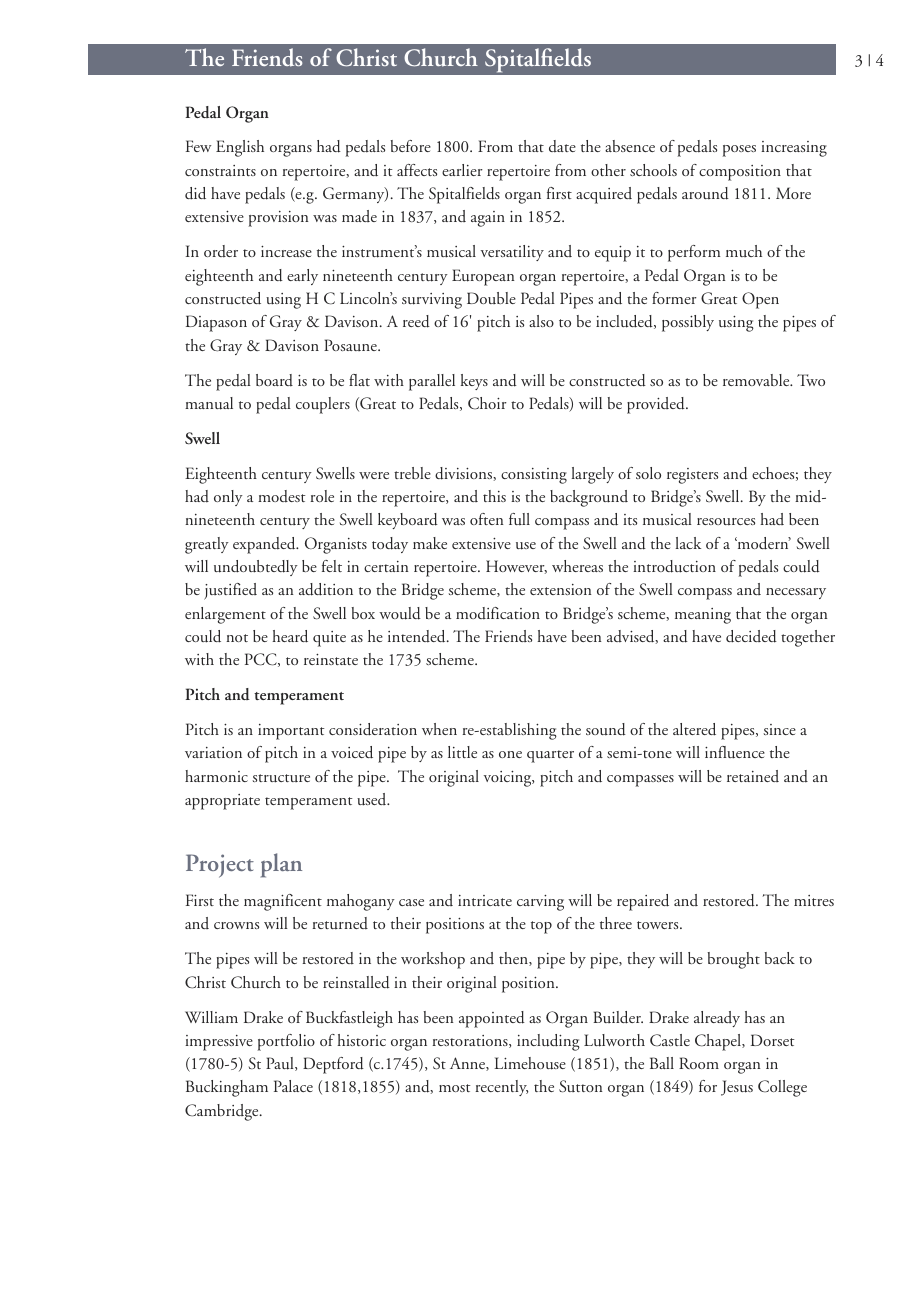 The height and width of the screenshot is (1308, 924). Describe the element at coordinates (281, 496) in the screenshot. I see `modest` at that location.
